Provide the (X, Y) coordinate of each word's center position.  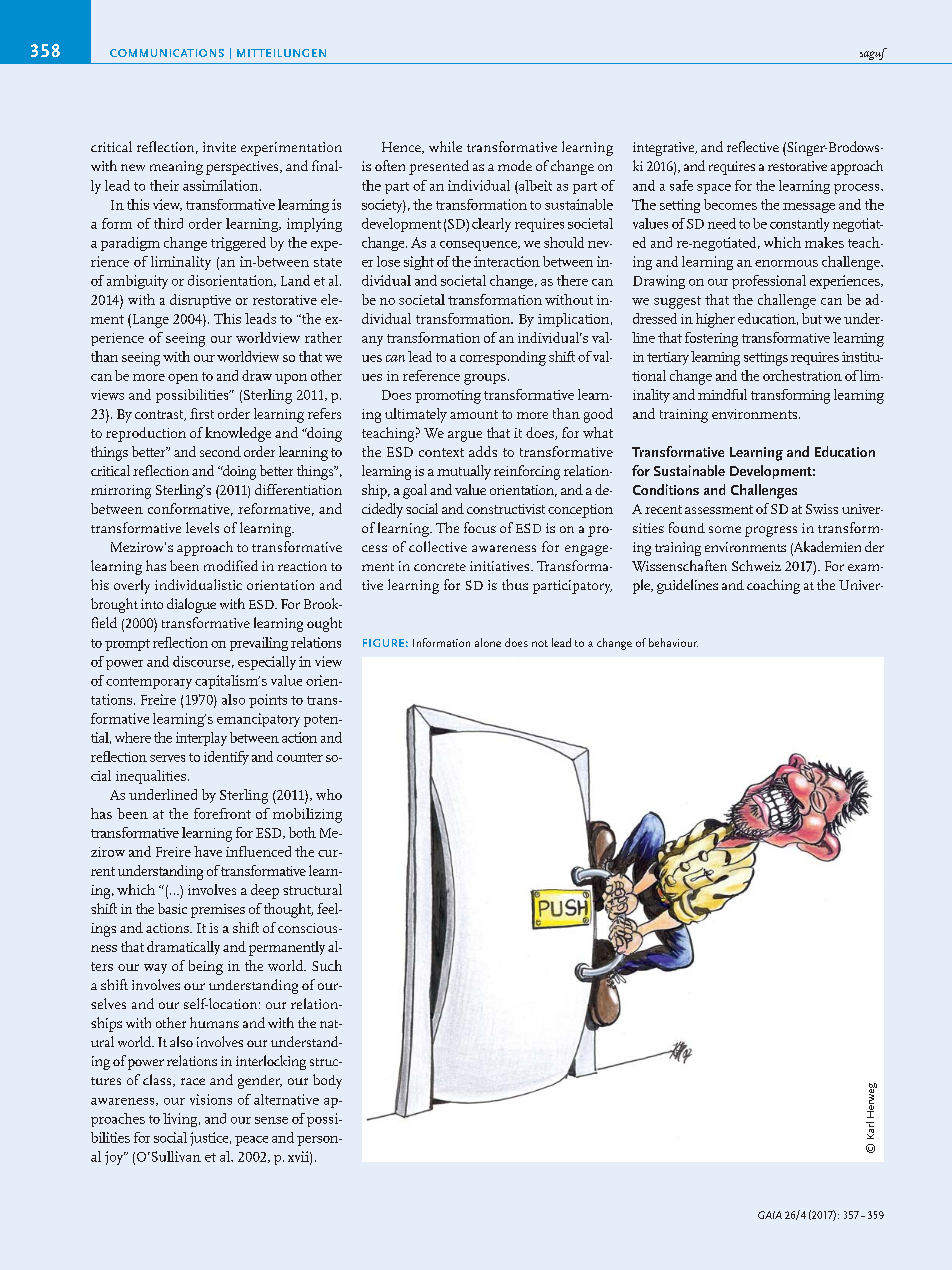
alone (488, 642)
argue (465, 436)
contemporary (149, 683)
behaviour (673, 642)
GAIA (770, 1215)
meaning (176, 168)
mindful (722, 394)
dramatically (183, 948)
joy (115, 1158)
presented (439, 167)
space (714, 189)
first (202, 413)
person (319, 1141)
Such (327, 965)
